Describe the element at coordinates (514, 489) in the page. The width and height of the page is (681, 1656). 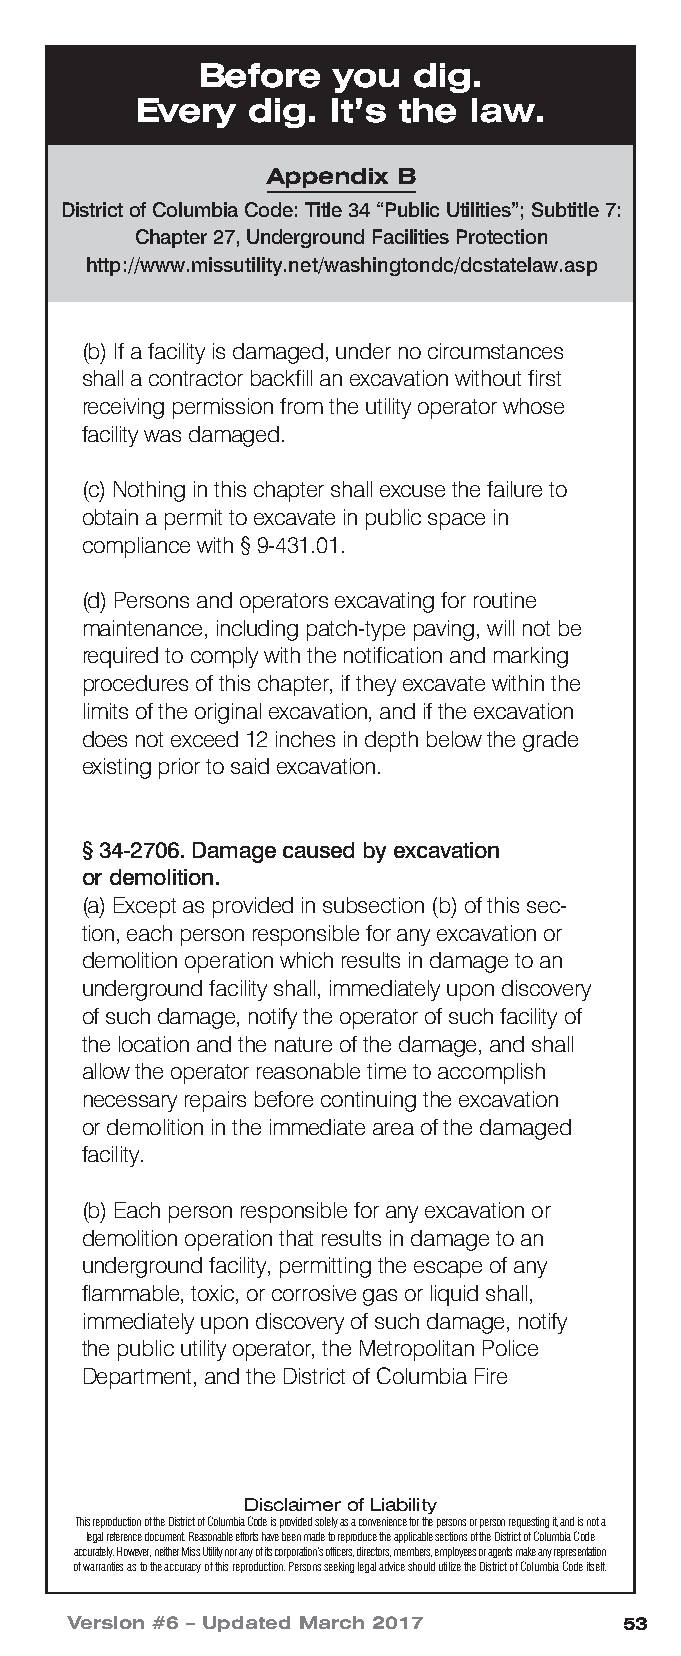
I see `failure` at that location.
